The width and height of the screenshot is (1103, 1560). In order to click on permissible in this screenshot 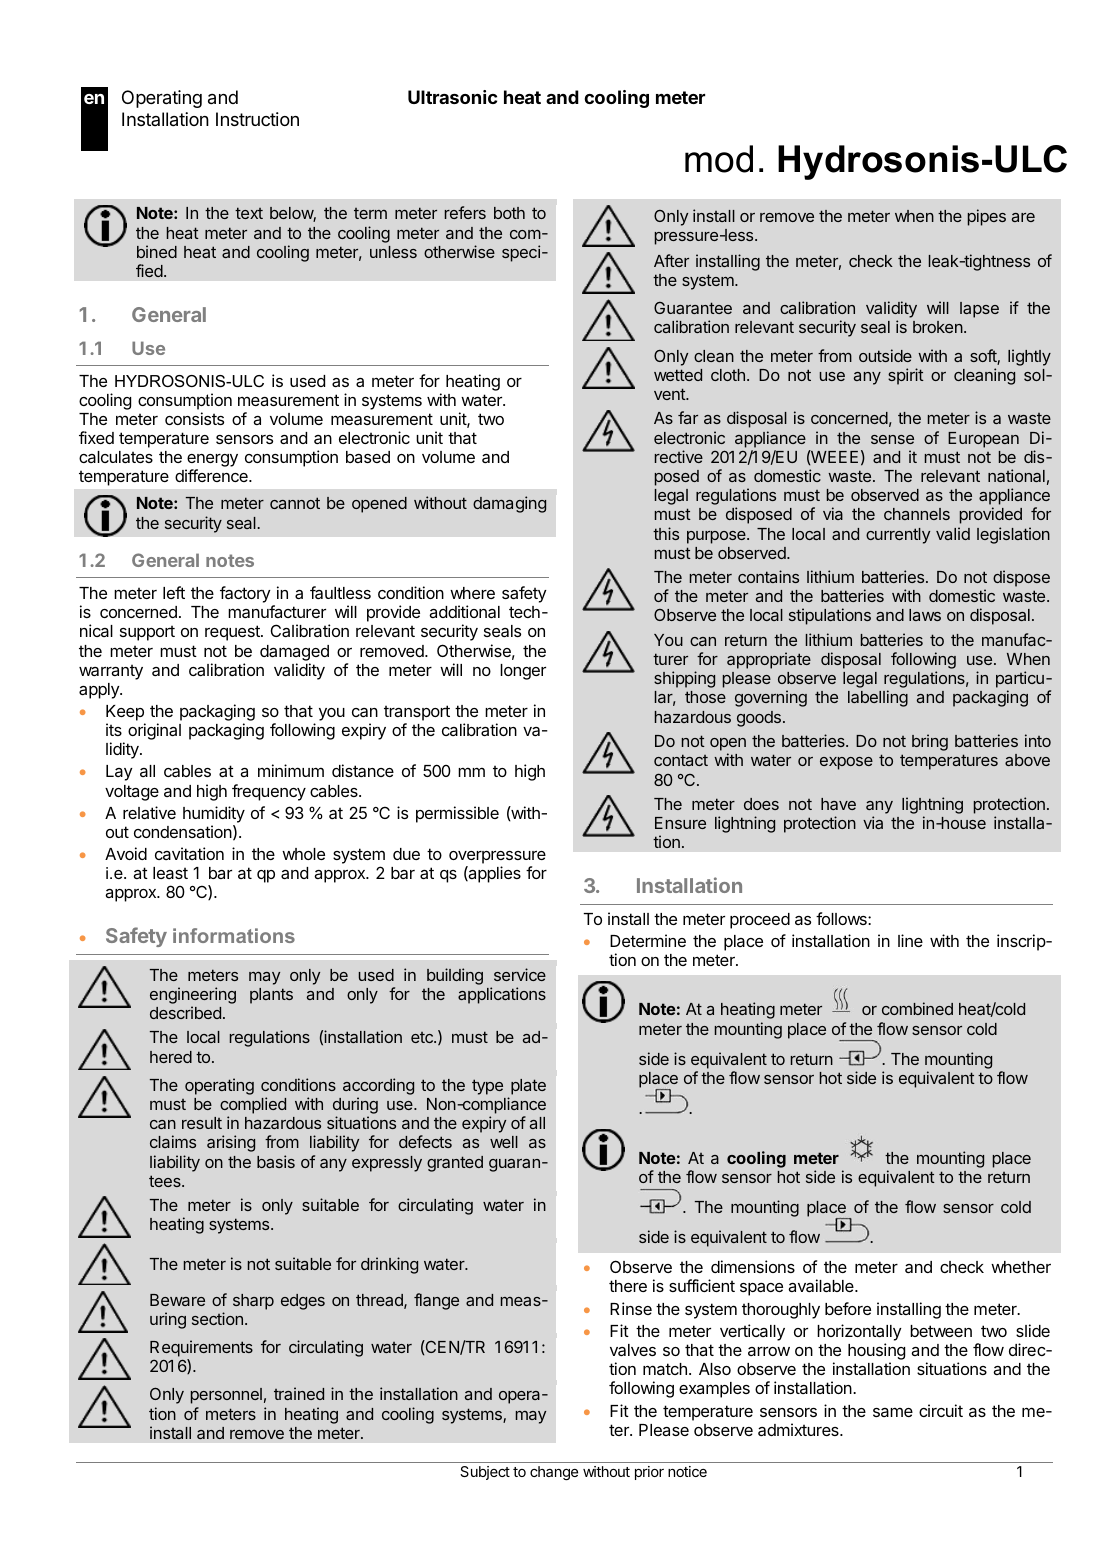, I will do `click(457, 814)`.
